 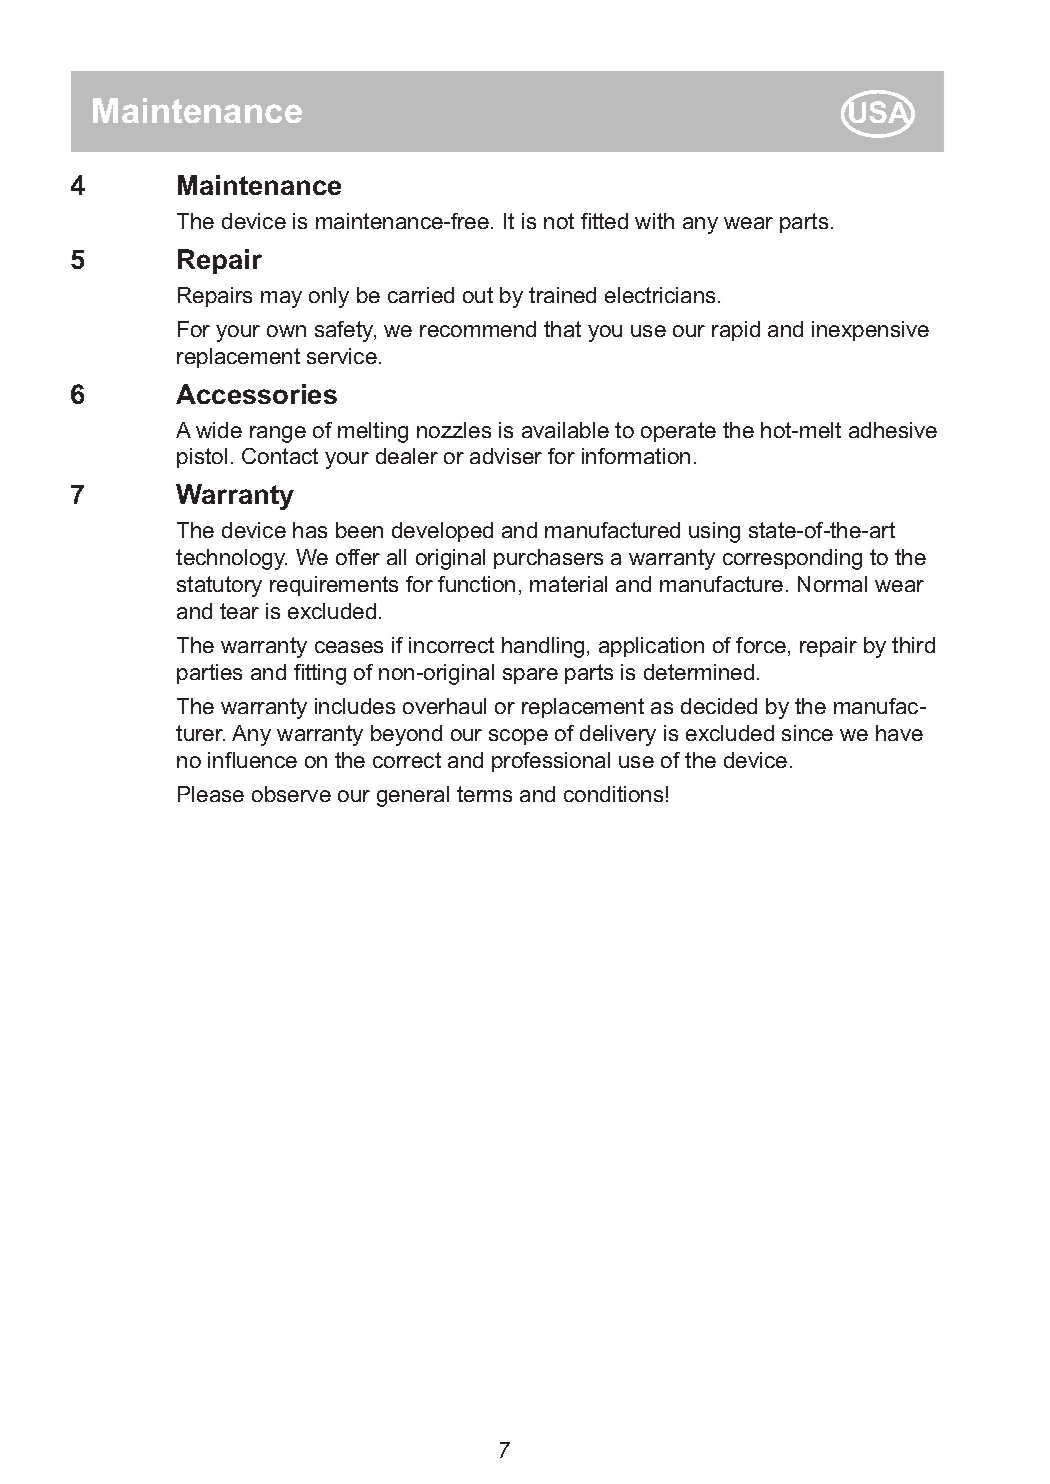 What do you see at coordinates (559, 221) in the screenshot?
I see `not` at bounding box center [559, 221].
